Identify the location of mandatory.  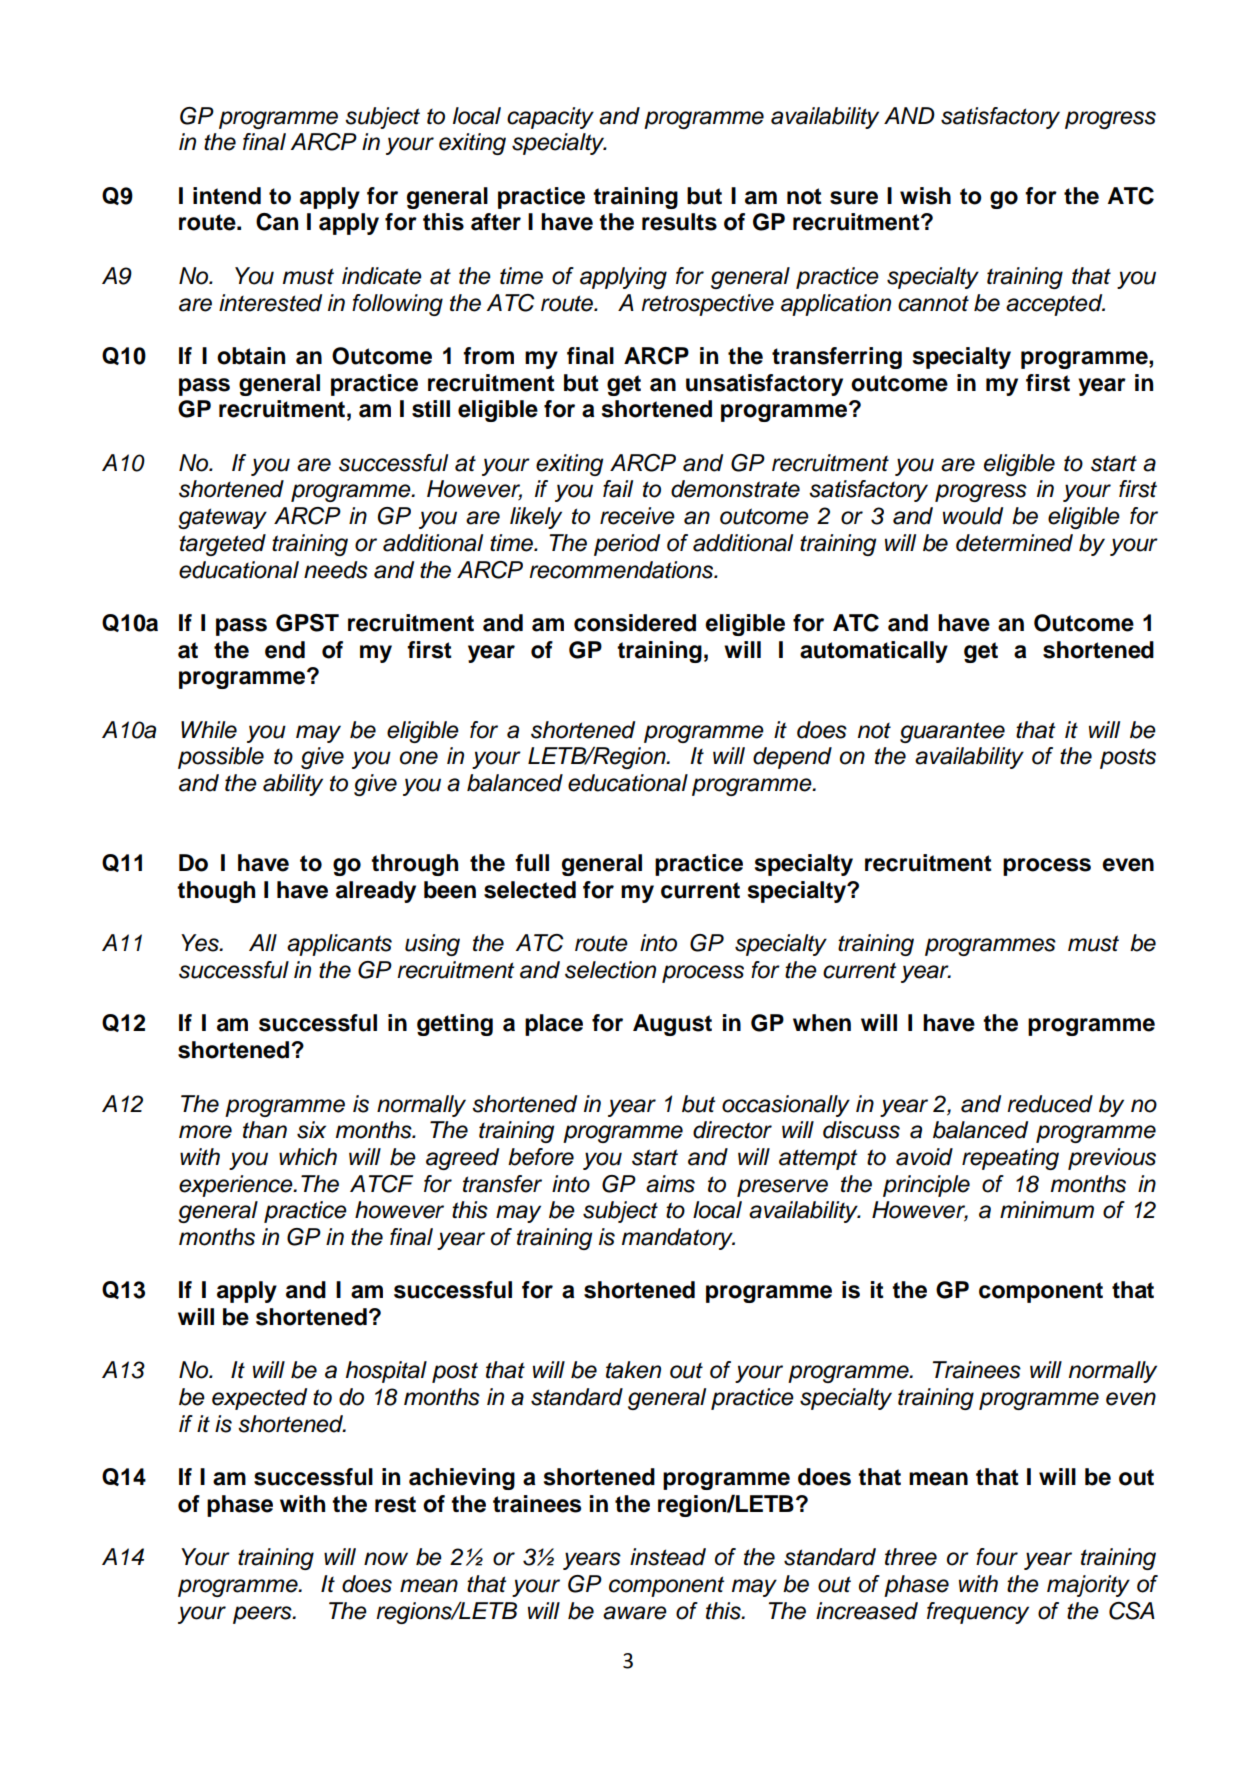
(678, 1239).
